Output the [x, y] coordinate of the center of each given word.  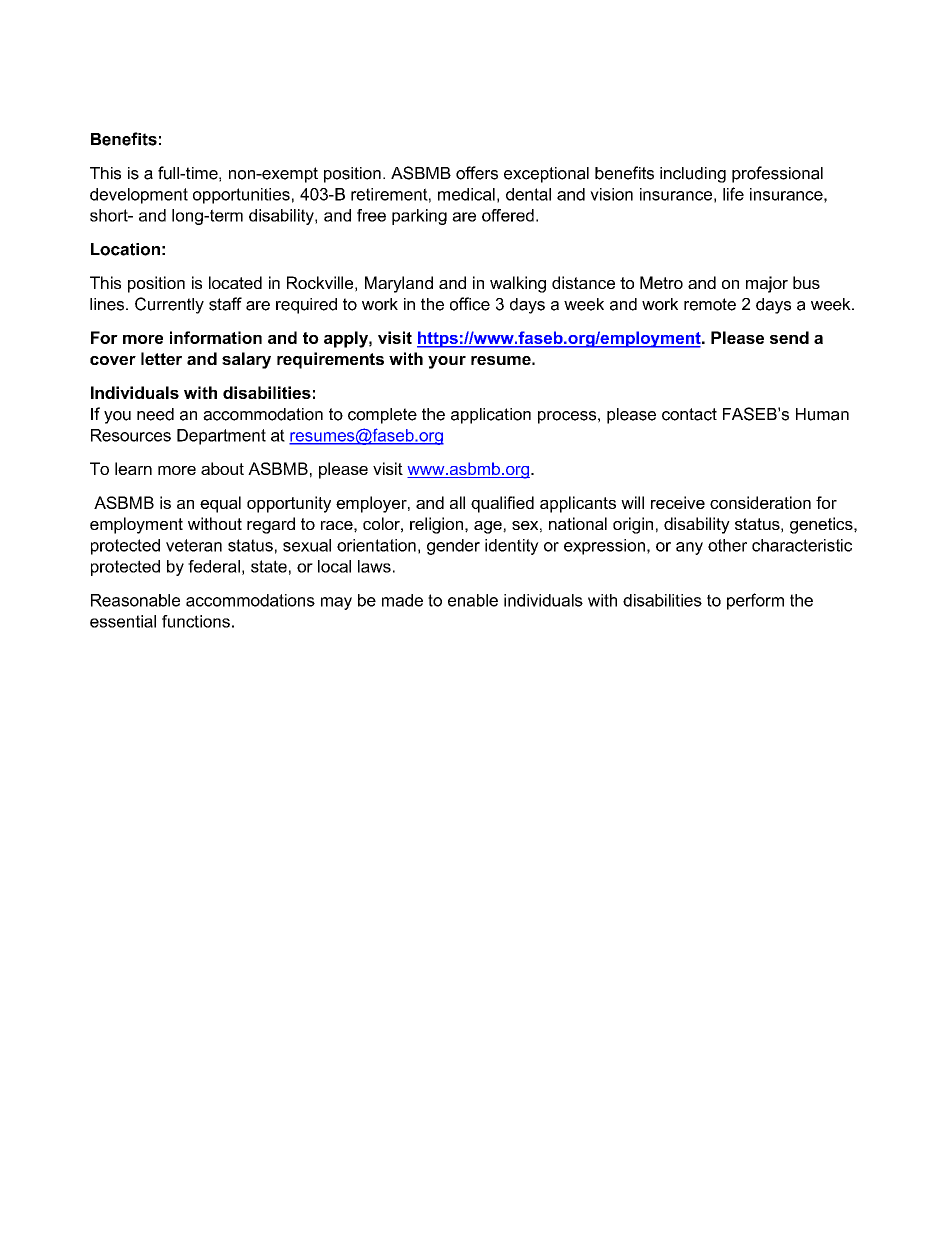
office [470, 304]
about [222, 468]
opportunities [241, 196]
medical [466, 194]
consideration [760, 502]
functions [196, 621]
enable [473, 600]
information [216, 337]
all [457, 502]
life [733, 194]
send [789, 337]
